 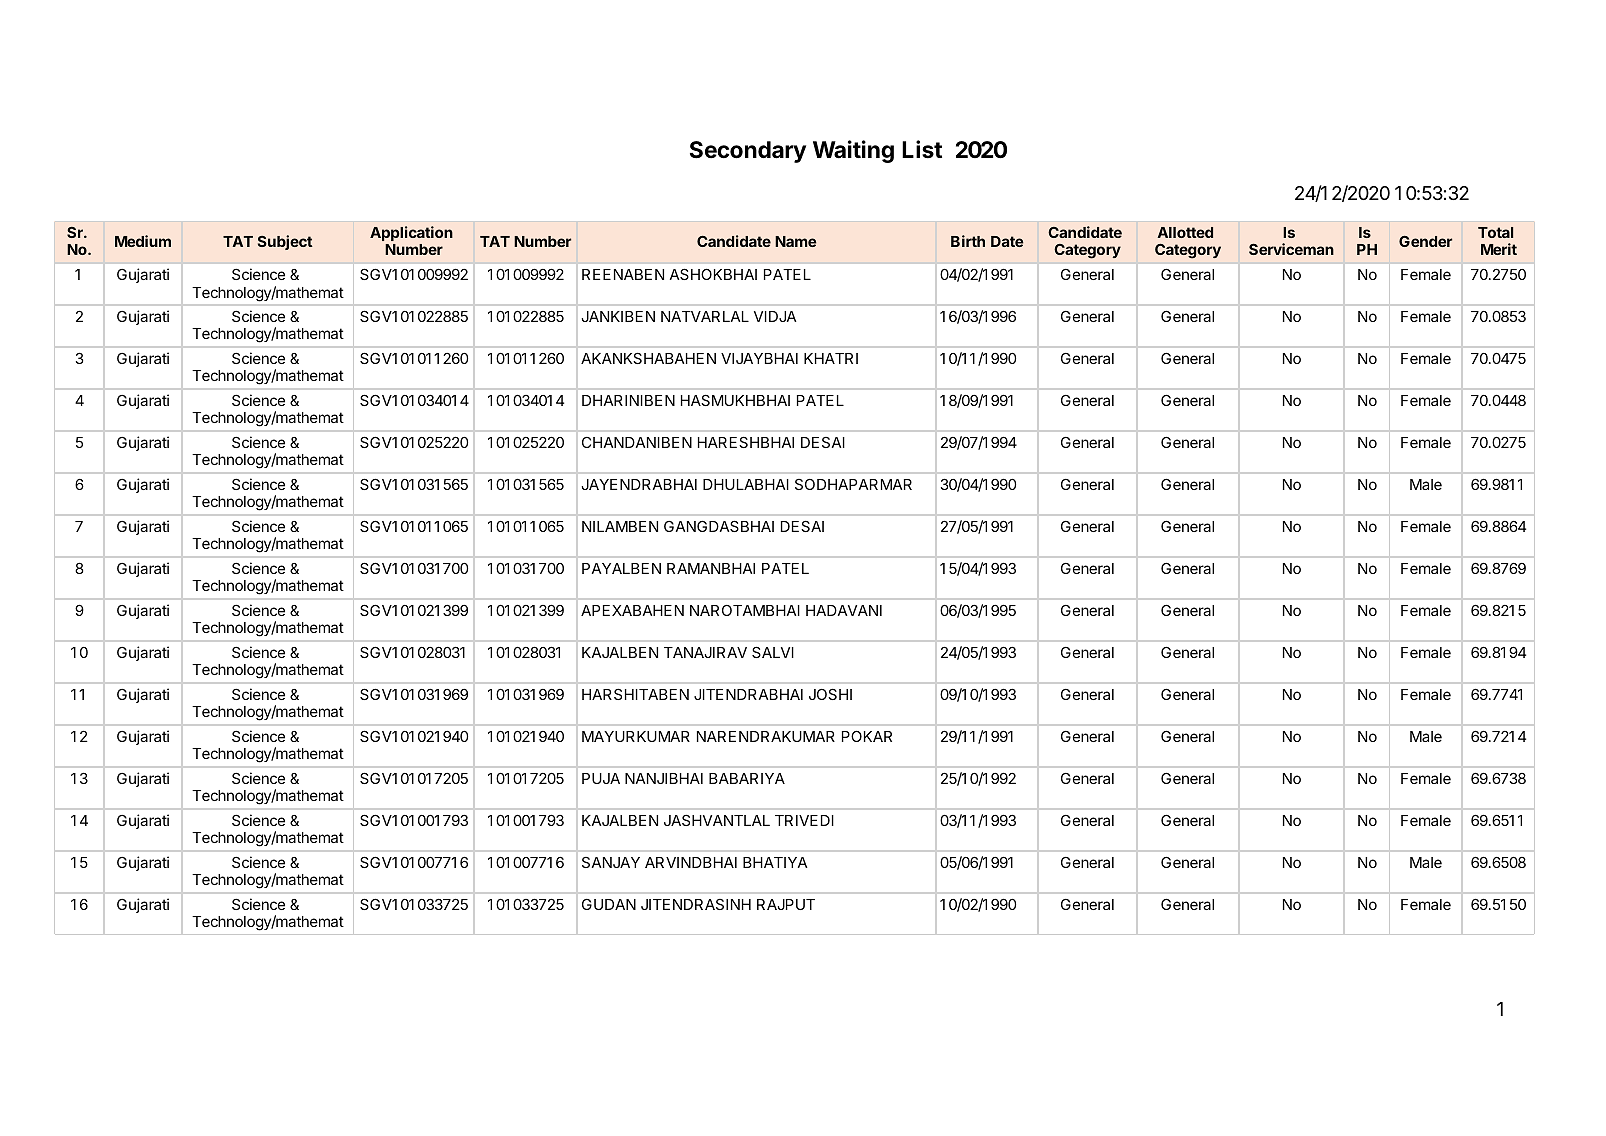 What do you see at coordinates (786, 904) in the image?
I see `RAJPUT` at bounding box center [786, 904].
